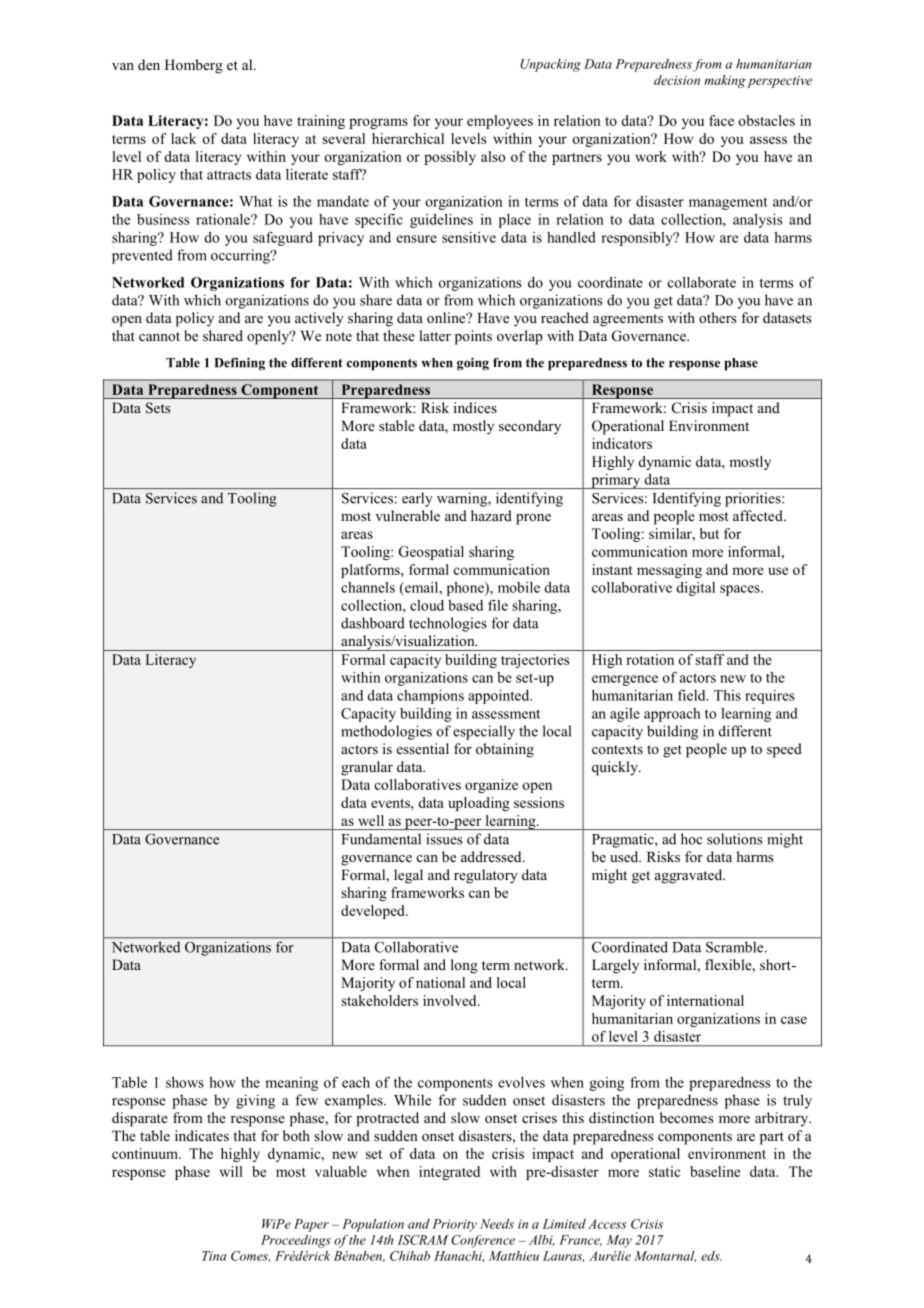 The height and width of the document is (1308, 924). I want to click on solutions, so click(734, 839).
